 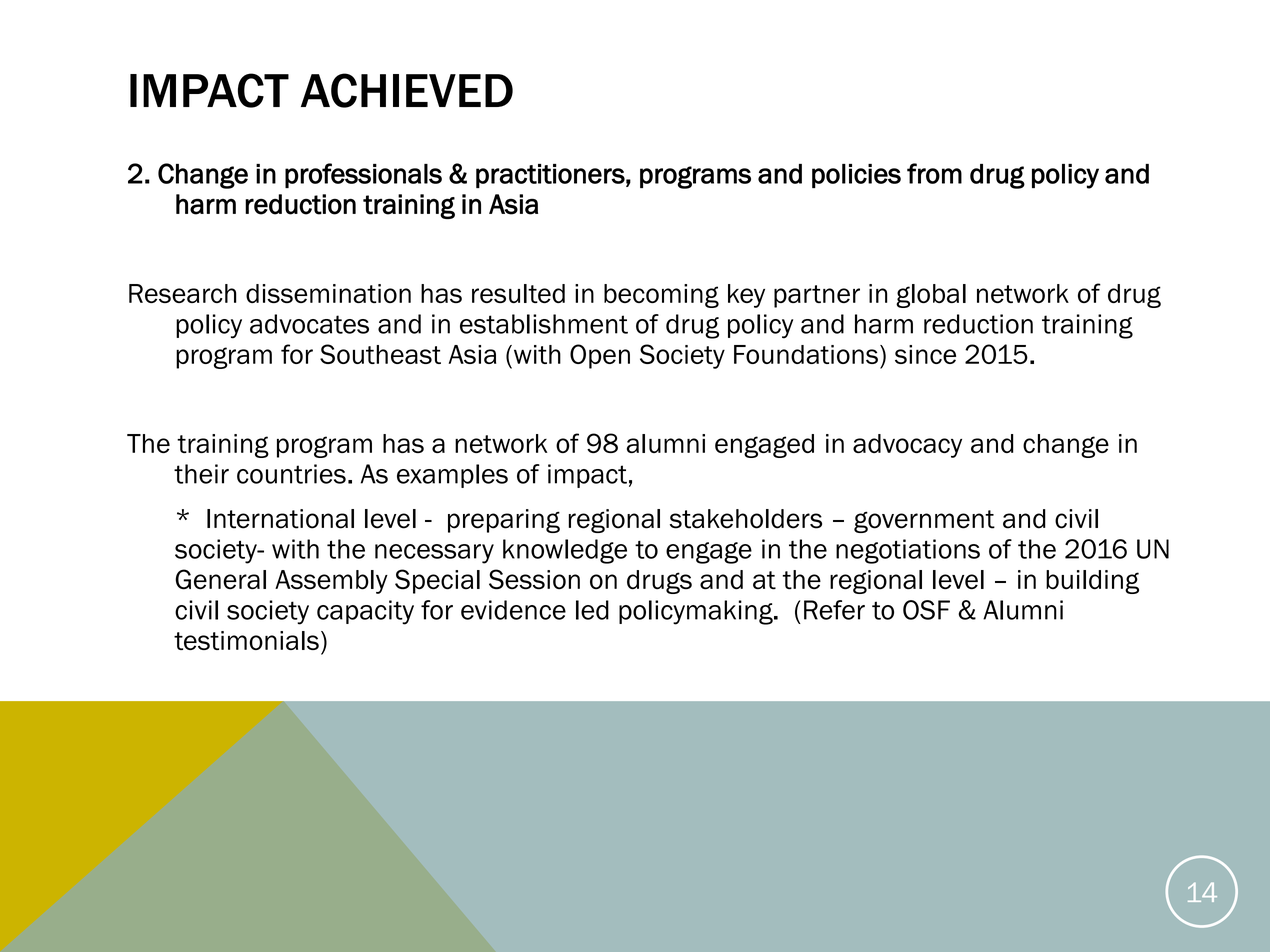 I want to click on Southeast, so click(x=380, y=354).
